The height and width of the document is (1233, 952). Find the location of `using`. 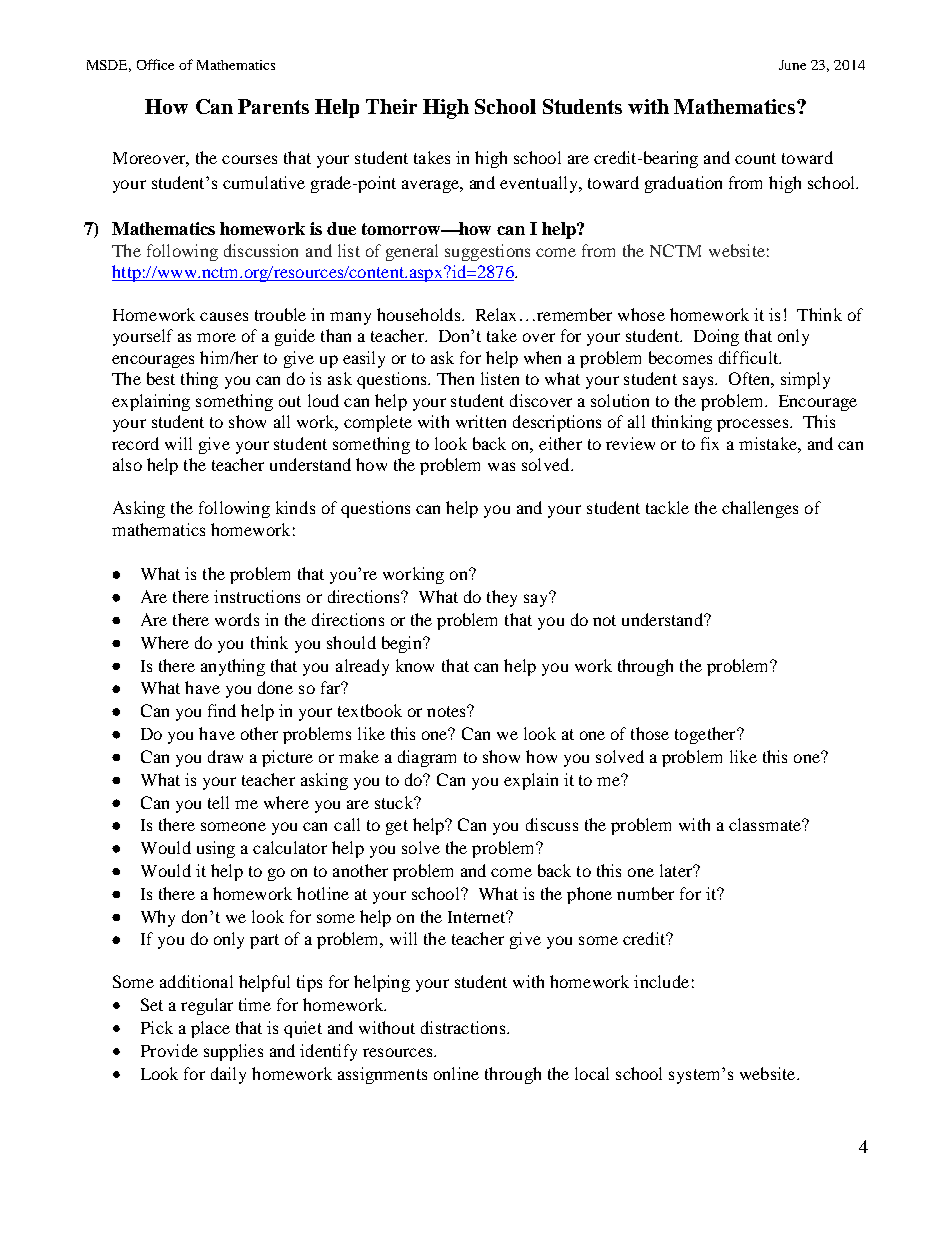

using is located at coordinates (216, 849).
